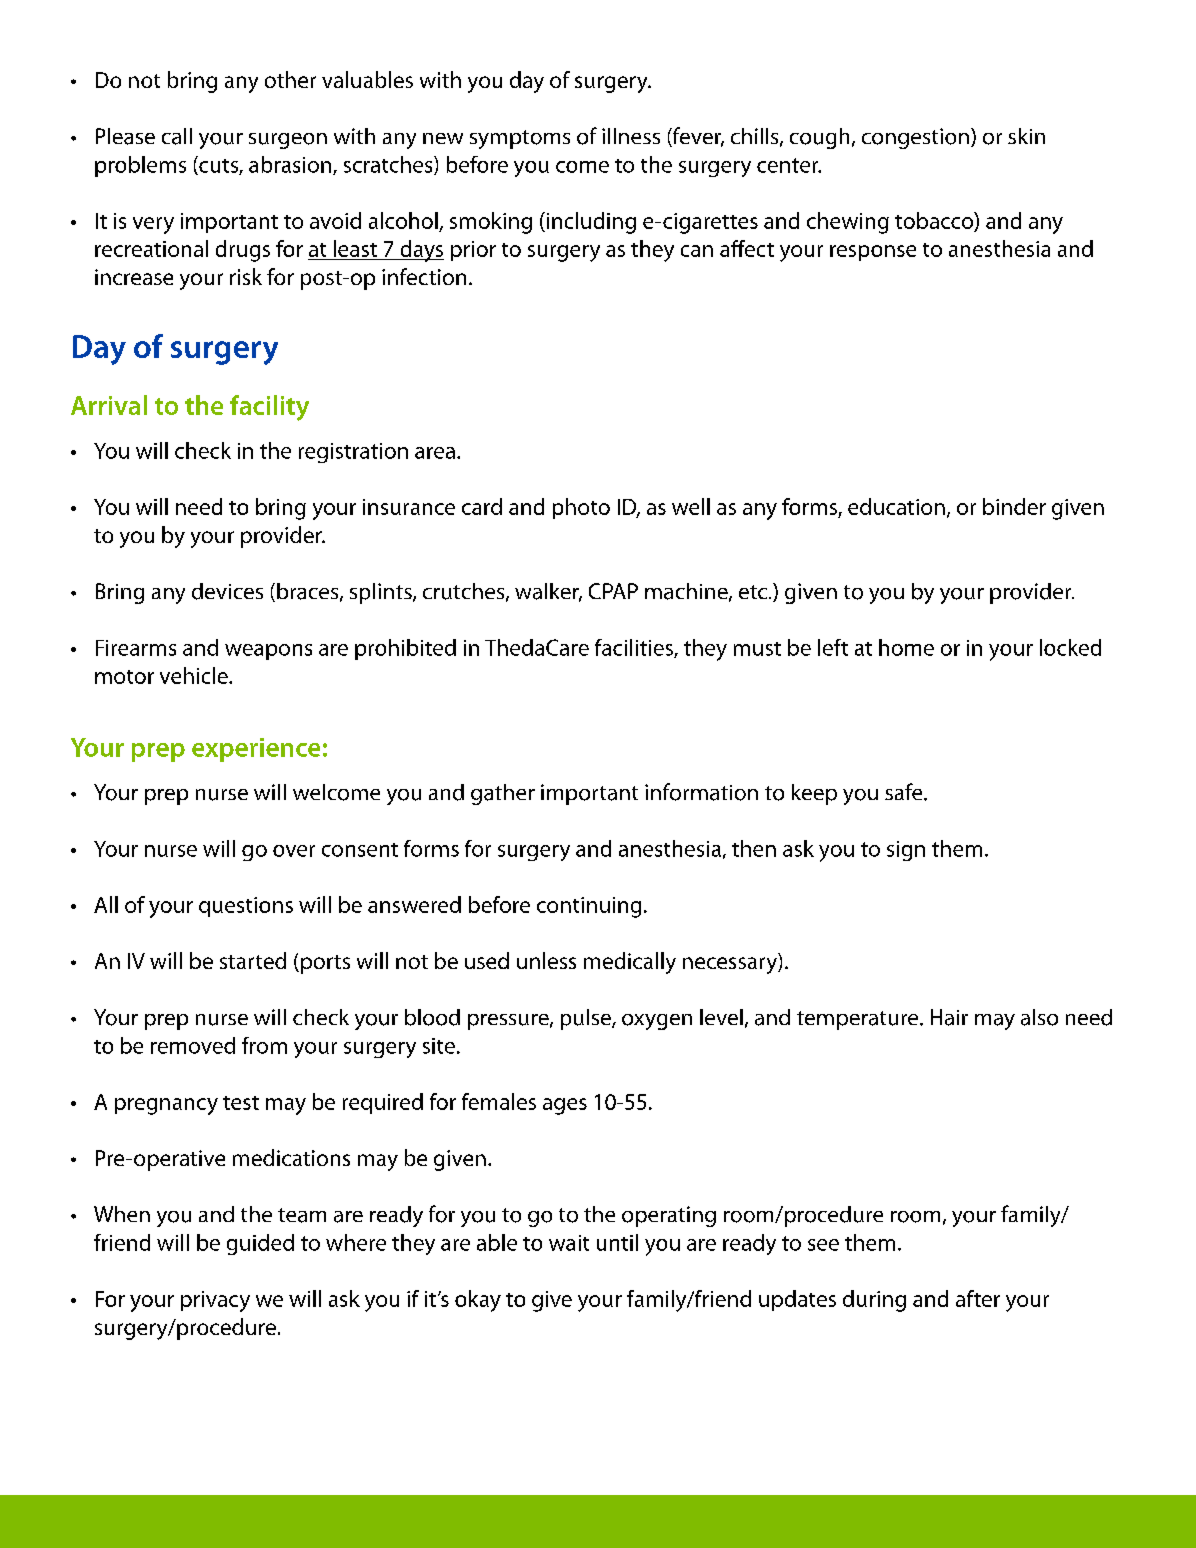  Describe the element at coordinates (546, 960) in the image. I see `unless` at that location.
